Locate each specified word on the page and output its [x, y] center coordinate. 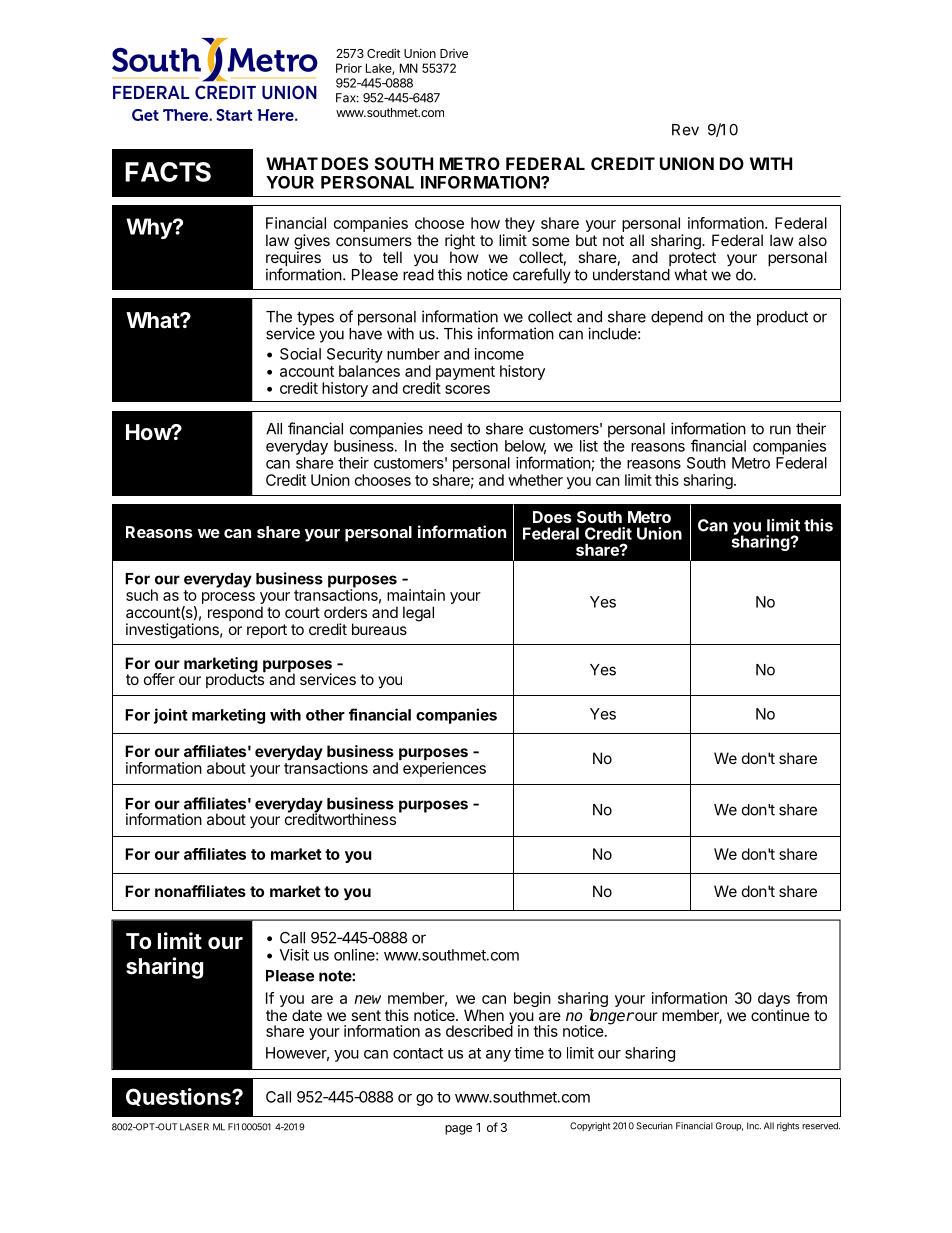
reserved [821, 1126]
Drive [454, 53]
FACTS [168, 172]
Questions [179, 1097]
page [458, 1130]
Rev [685, 130]
